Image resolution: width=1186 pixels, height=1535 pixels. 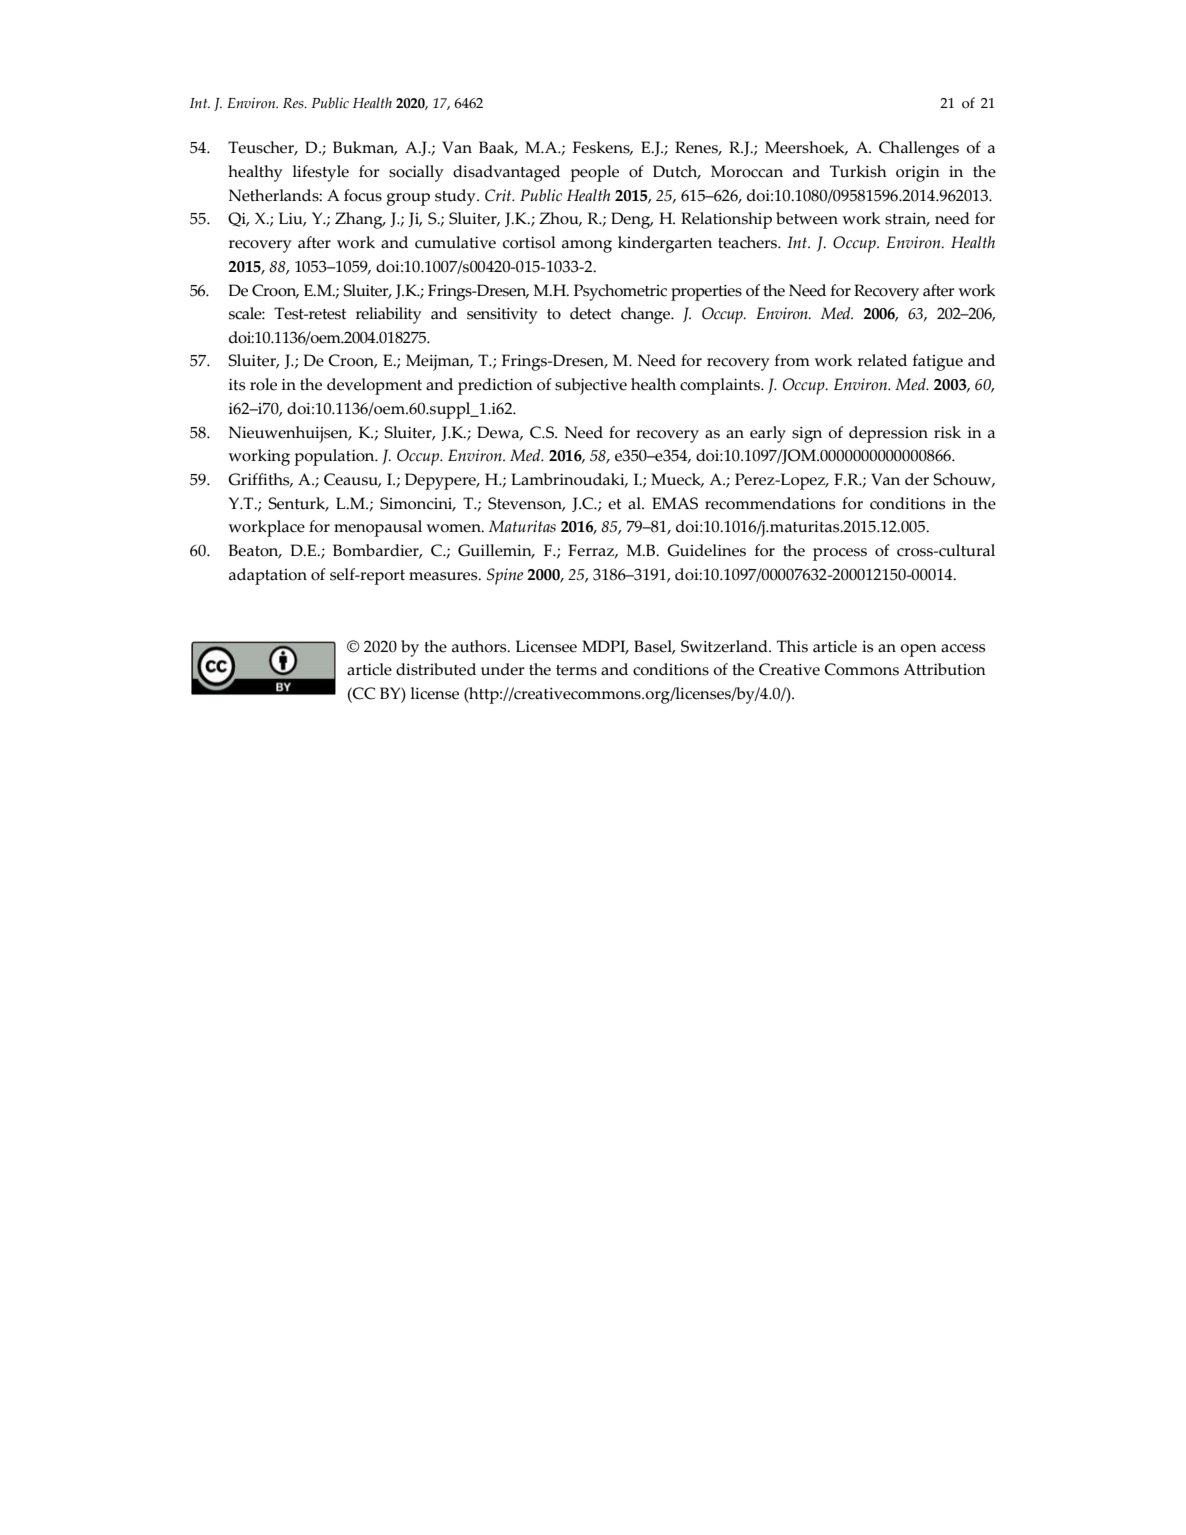 What do you see at coordinates (336, 457) in the page?
I see `population` at bounding box center [336, 457].
